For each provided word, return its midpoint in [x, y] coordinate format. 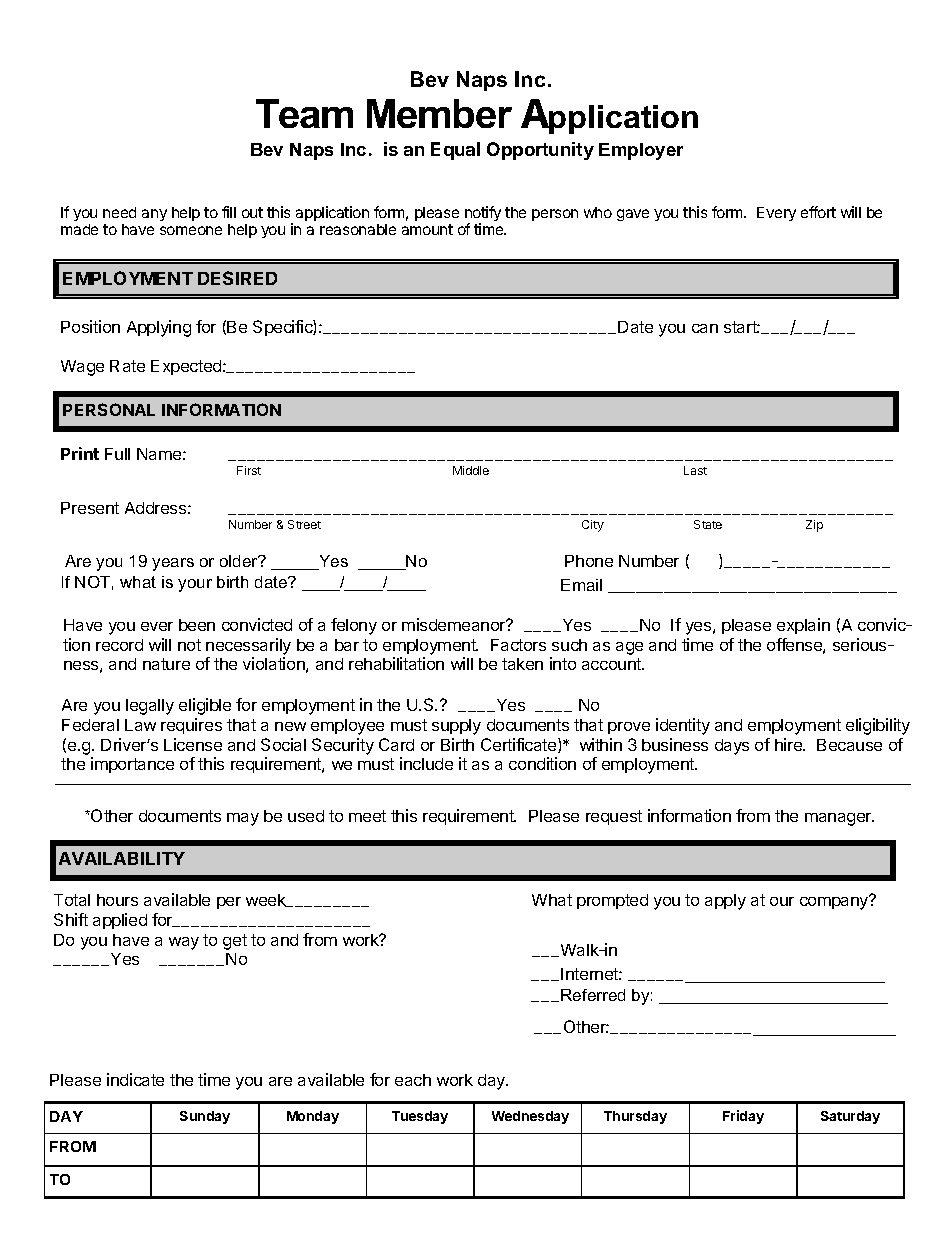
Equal [455, 151]
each [413, 1080]
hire [789, 744]
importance [132, 765]
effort [818, 212]
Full [117, 454]
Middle [471, 470]
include [426, 763]
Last [695, 470]
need [119, 212]
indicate [135, 1079]
